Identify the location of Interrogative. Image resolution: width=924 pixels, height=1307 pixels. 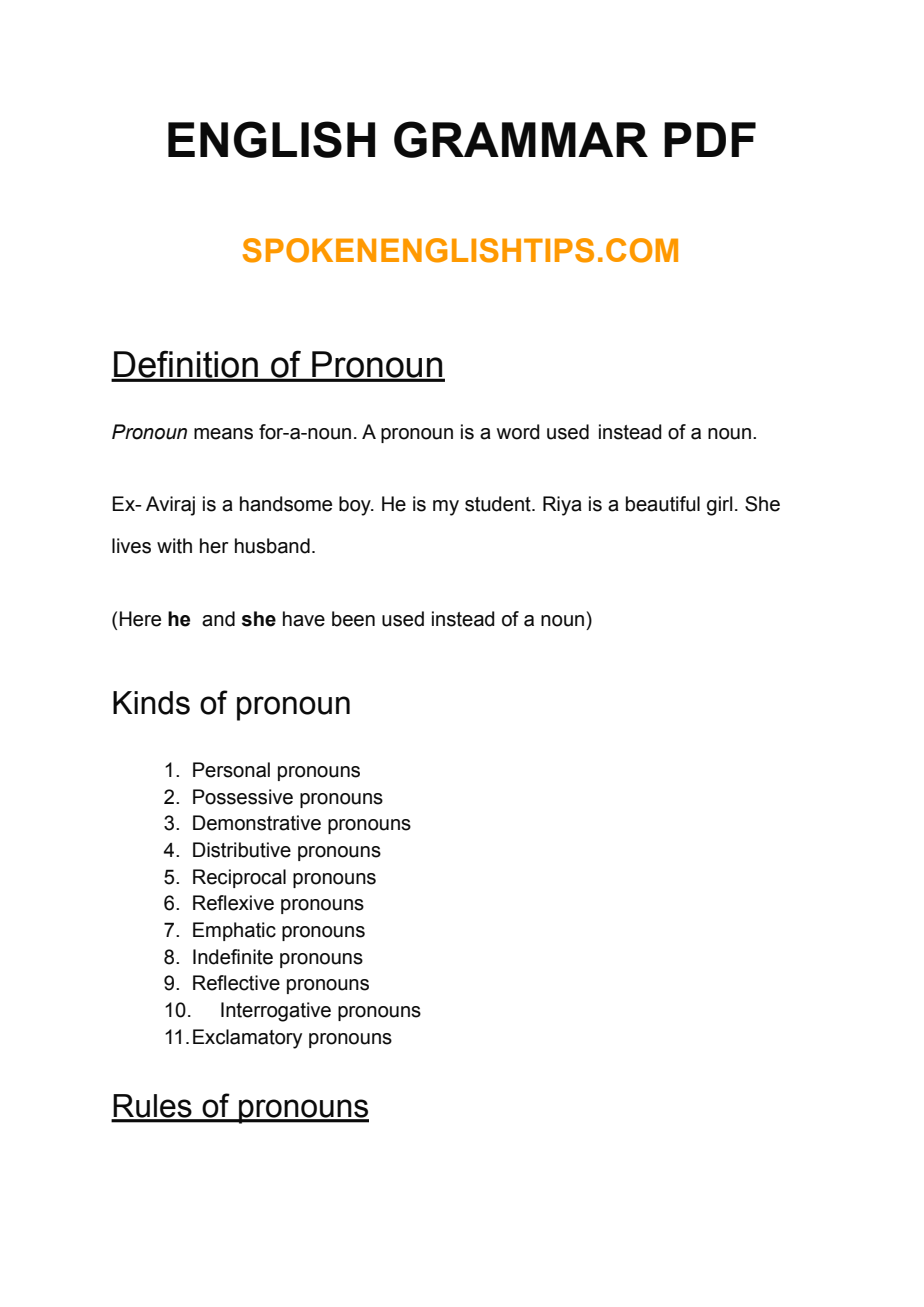
(276, 1012).
